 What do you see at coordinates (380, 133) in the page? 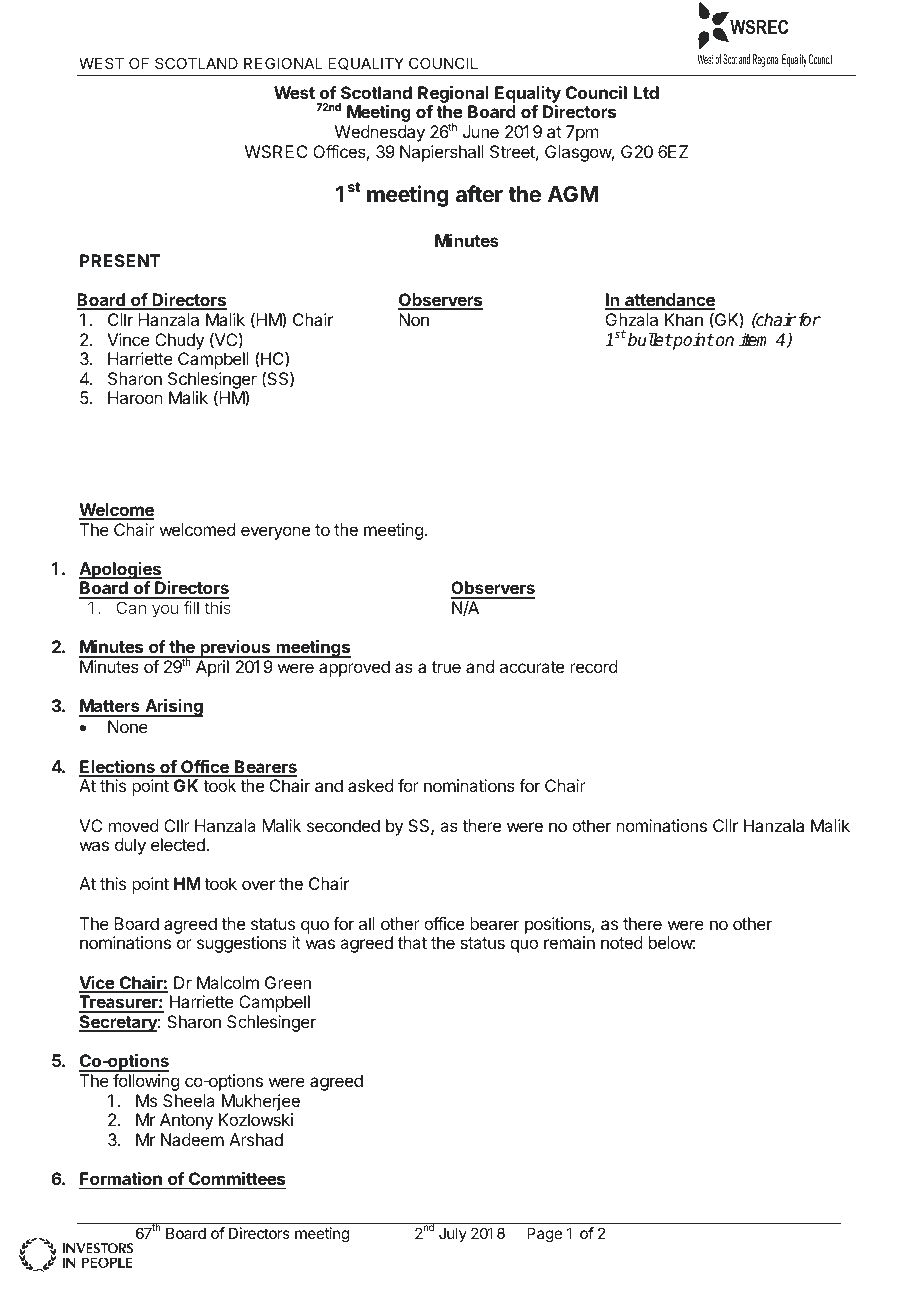
I see `Wednesday` at bounding box center [380, 133].
